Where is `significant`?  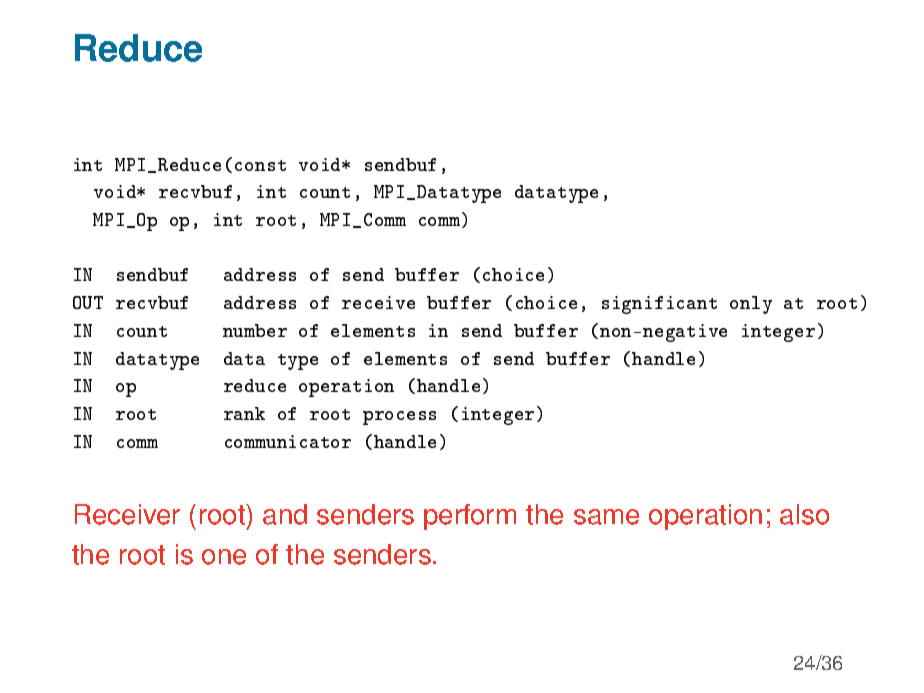
significant is located at coordinates (659, 305).
